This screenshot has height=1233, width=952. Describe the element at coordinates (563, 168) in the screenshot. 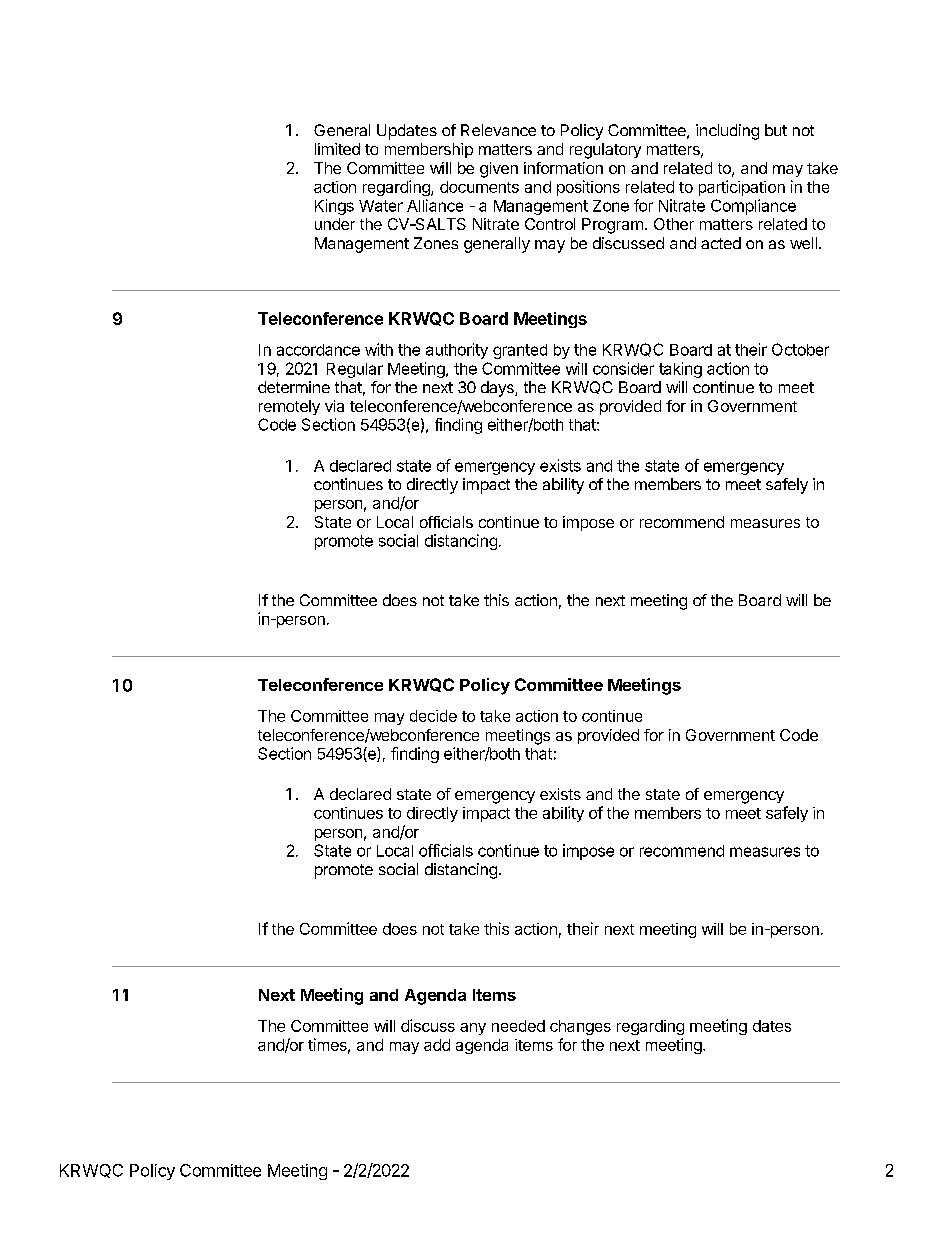

I see `information` at that location.
